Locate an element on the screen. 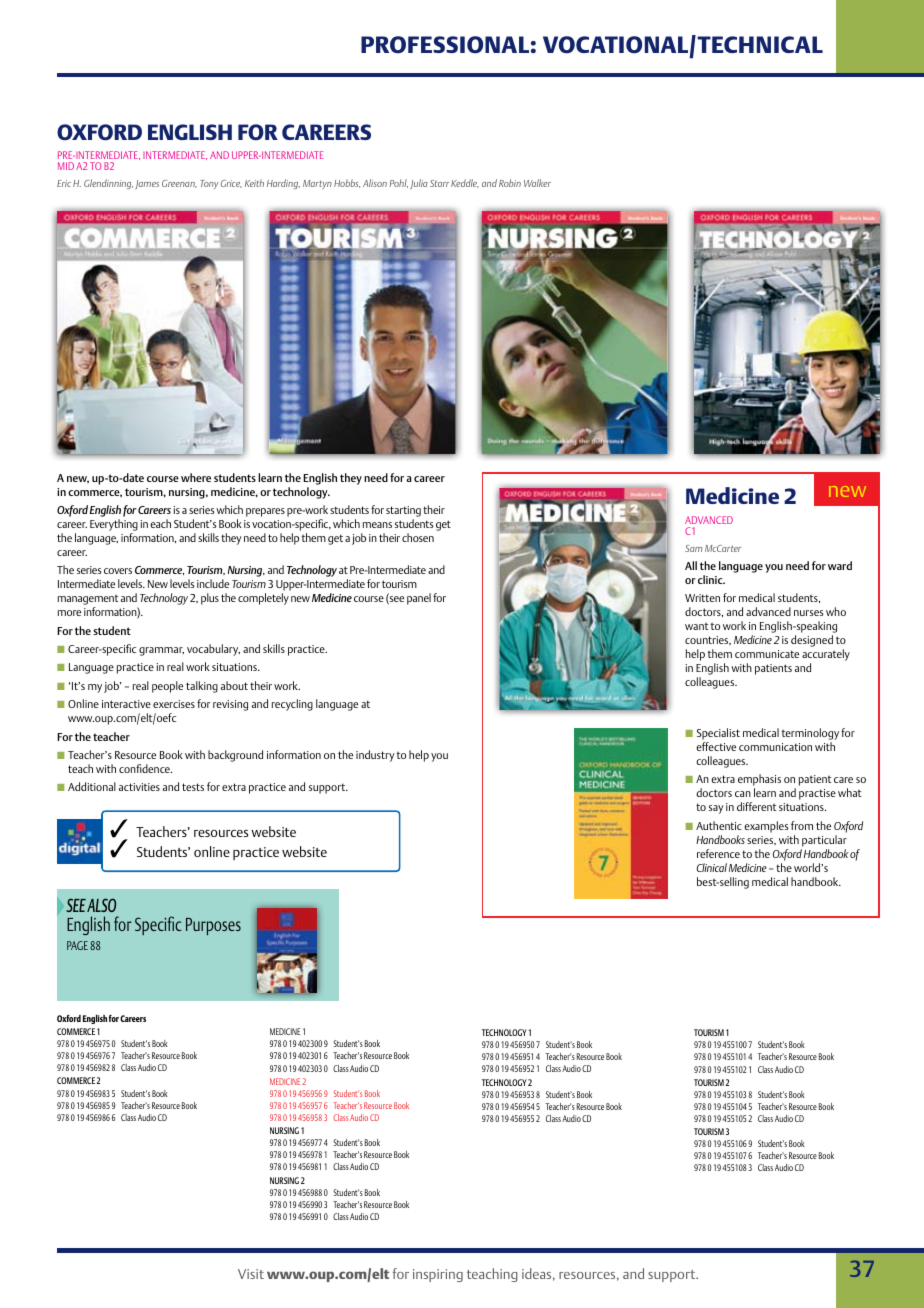 The height and width of the screenshot is (1308, 924). reference is located at coordinates (718, 853).
